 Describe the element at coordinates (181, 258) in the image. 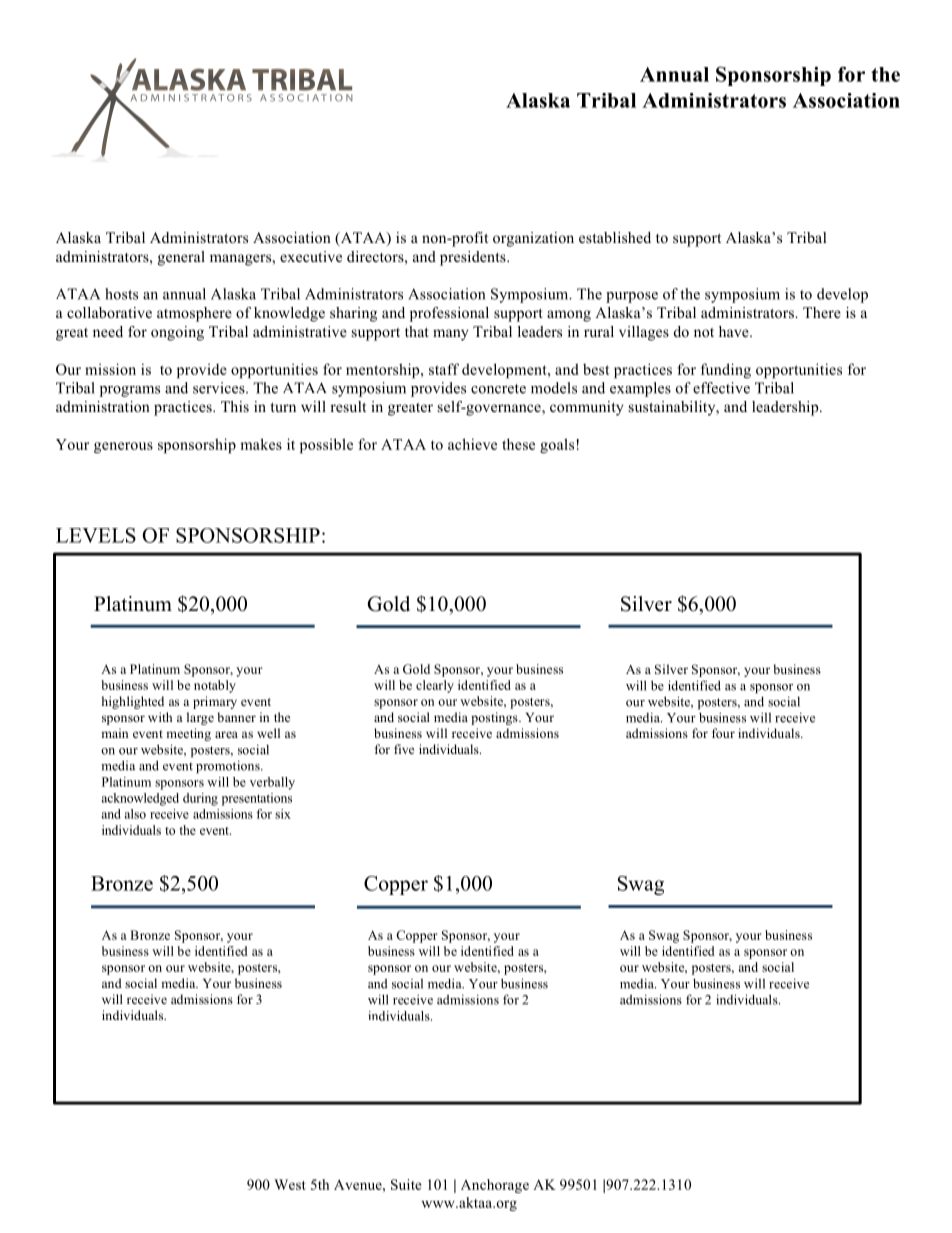

I see `general` at that location.
